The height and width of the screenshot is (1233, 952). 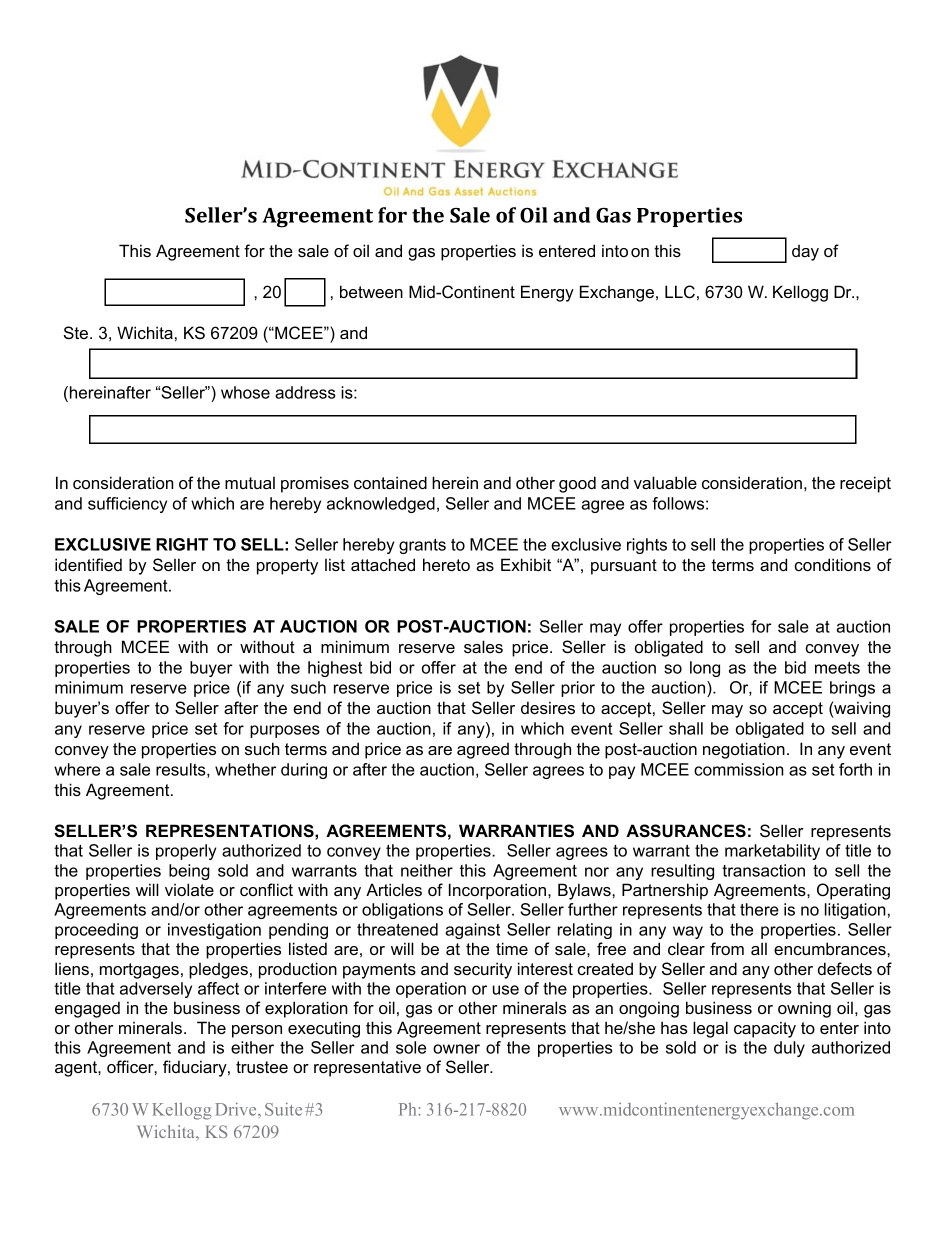 I want to click on whether, so click(x=245, y=769).
